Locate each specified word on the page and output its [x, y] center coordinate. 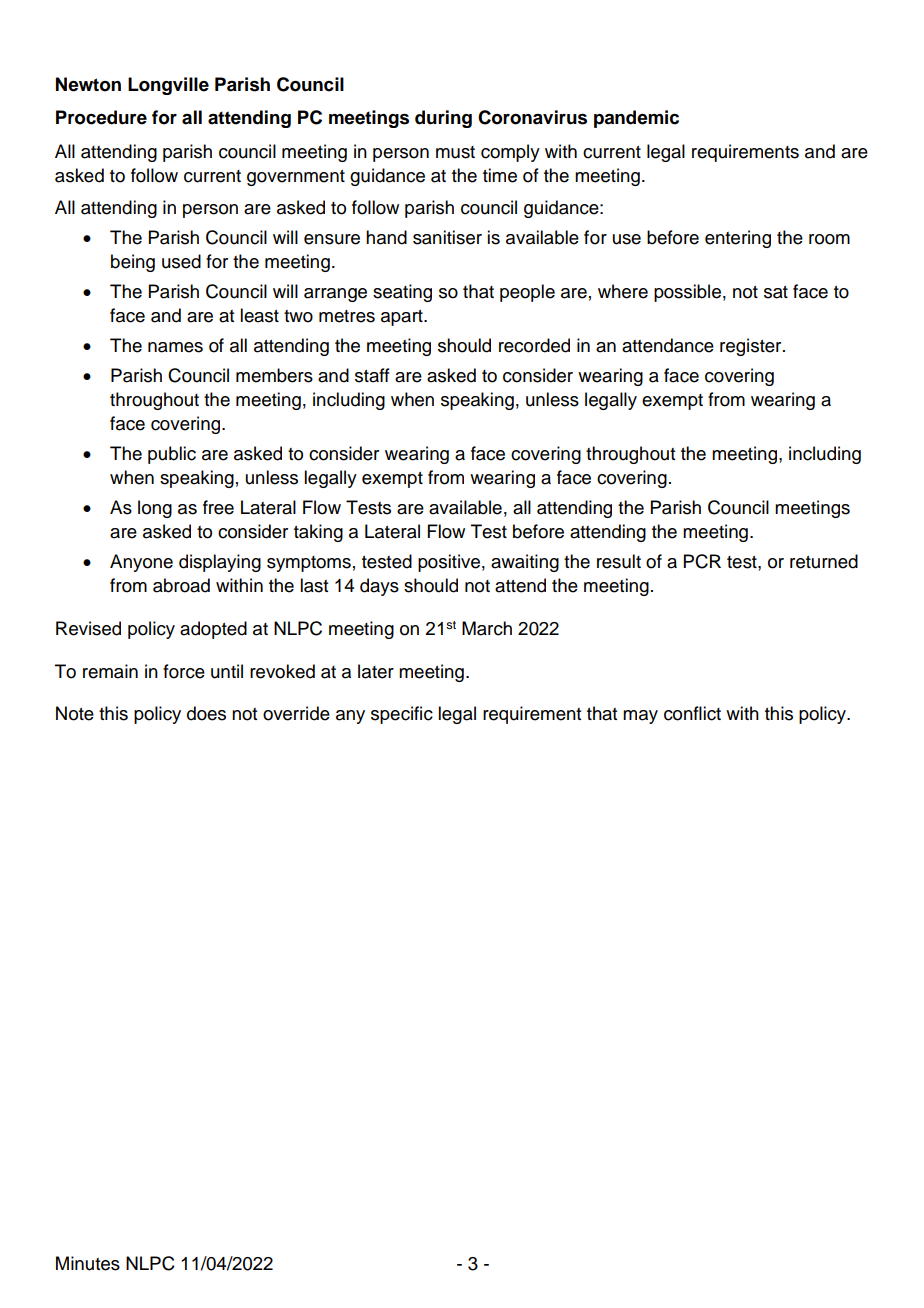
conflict [692, 713]
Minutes [88, 1263]
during [443, 119]
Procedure [101, 117]
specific [402, 715]
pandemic [636, 119]
